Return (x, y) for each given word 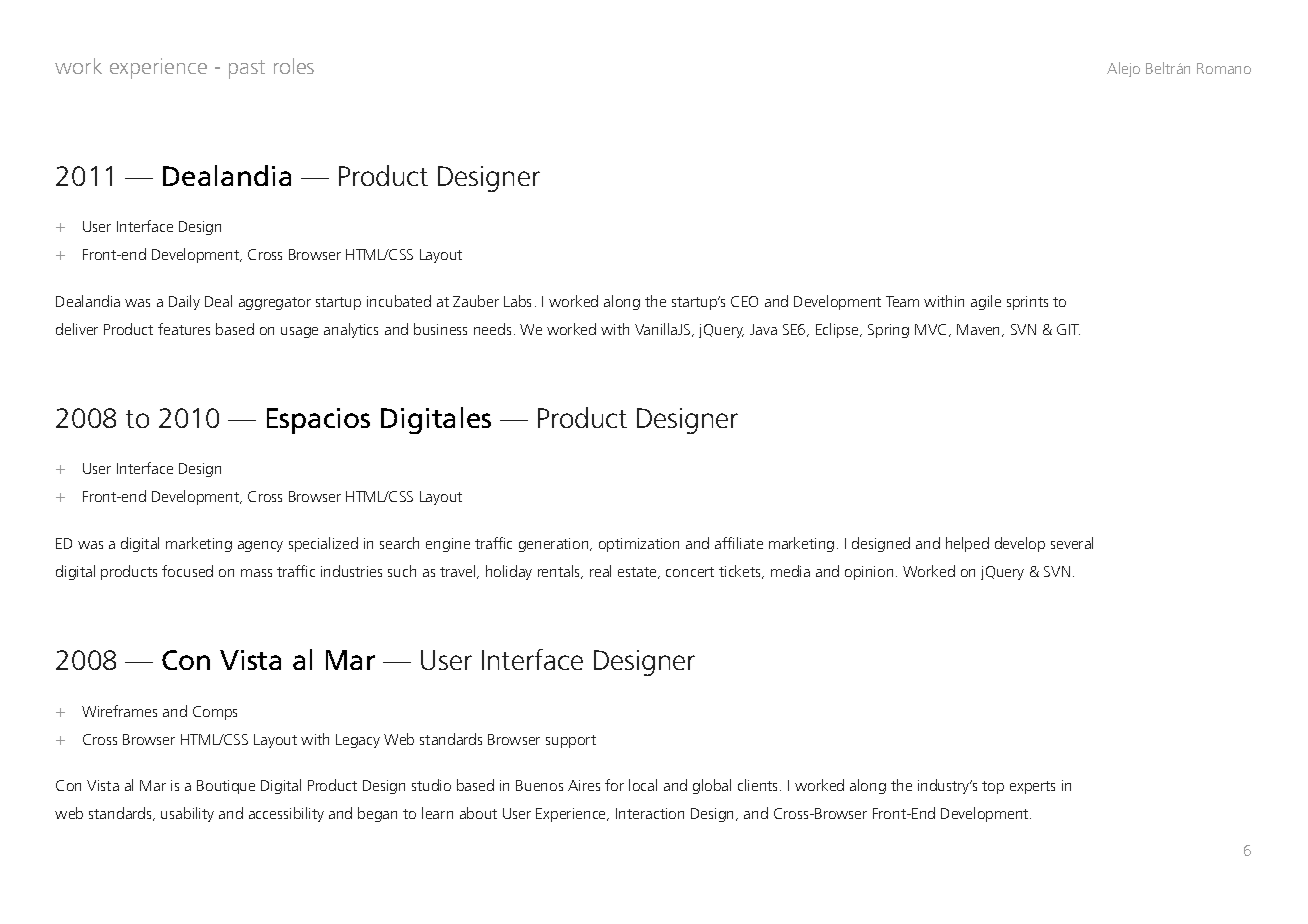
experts (1032, 787)
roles (294, 66)
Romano (1224, 68)
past (247, 69)
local (643, 785)
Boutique (226, 787)
